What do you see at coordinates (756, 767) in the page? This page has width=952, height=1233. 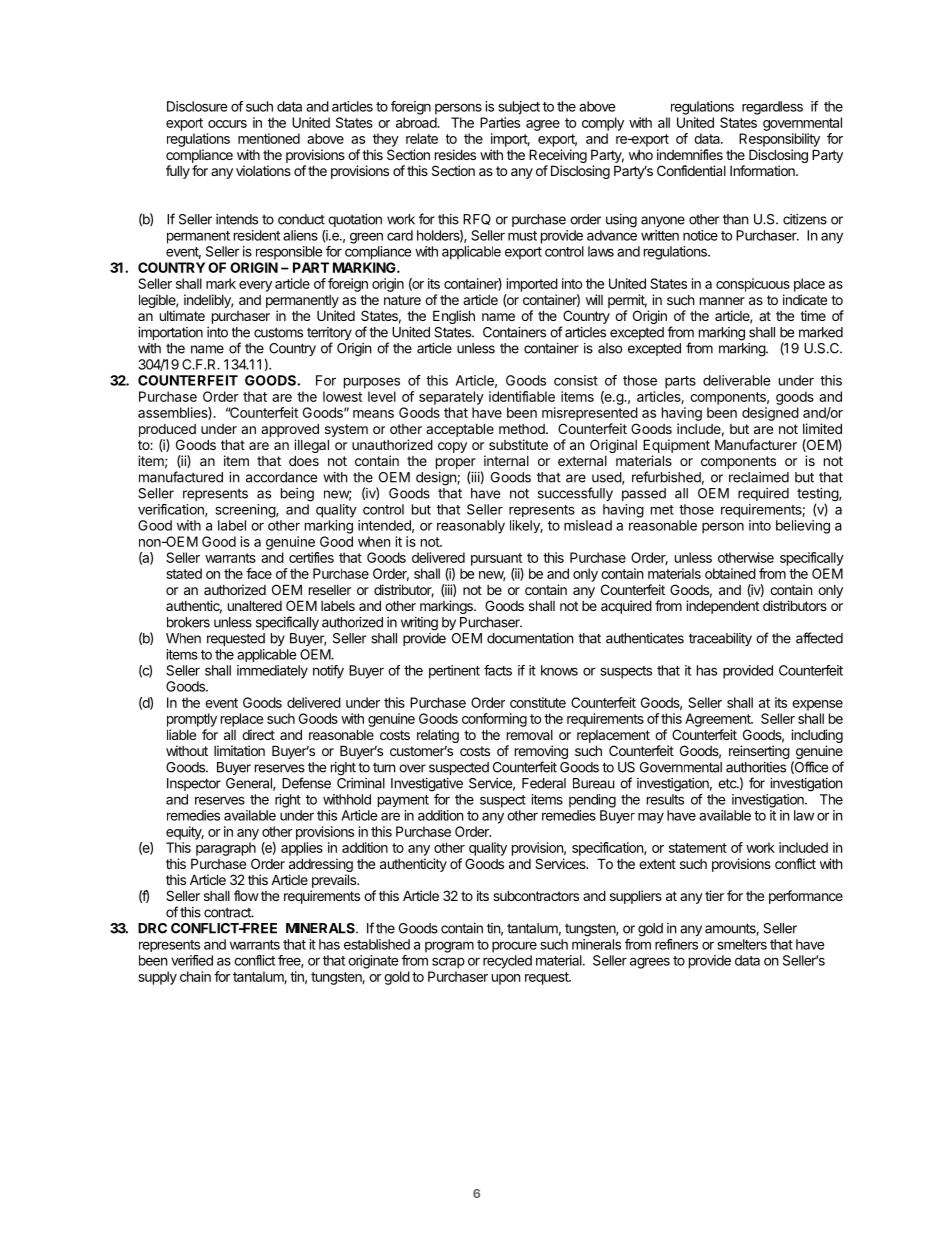 I see `authorities` at bounding box center [756, 767].
